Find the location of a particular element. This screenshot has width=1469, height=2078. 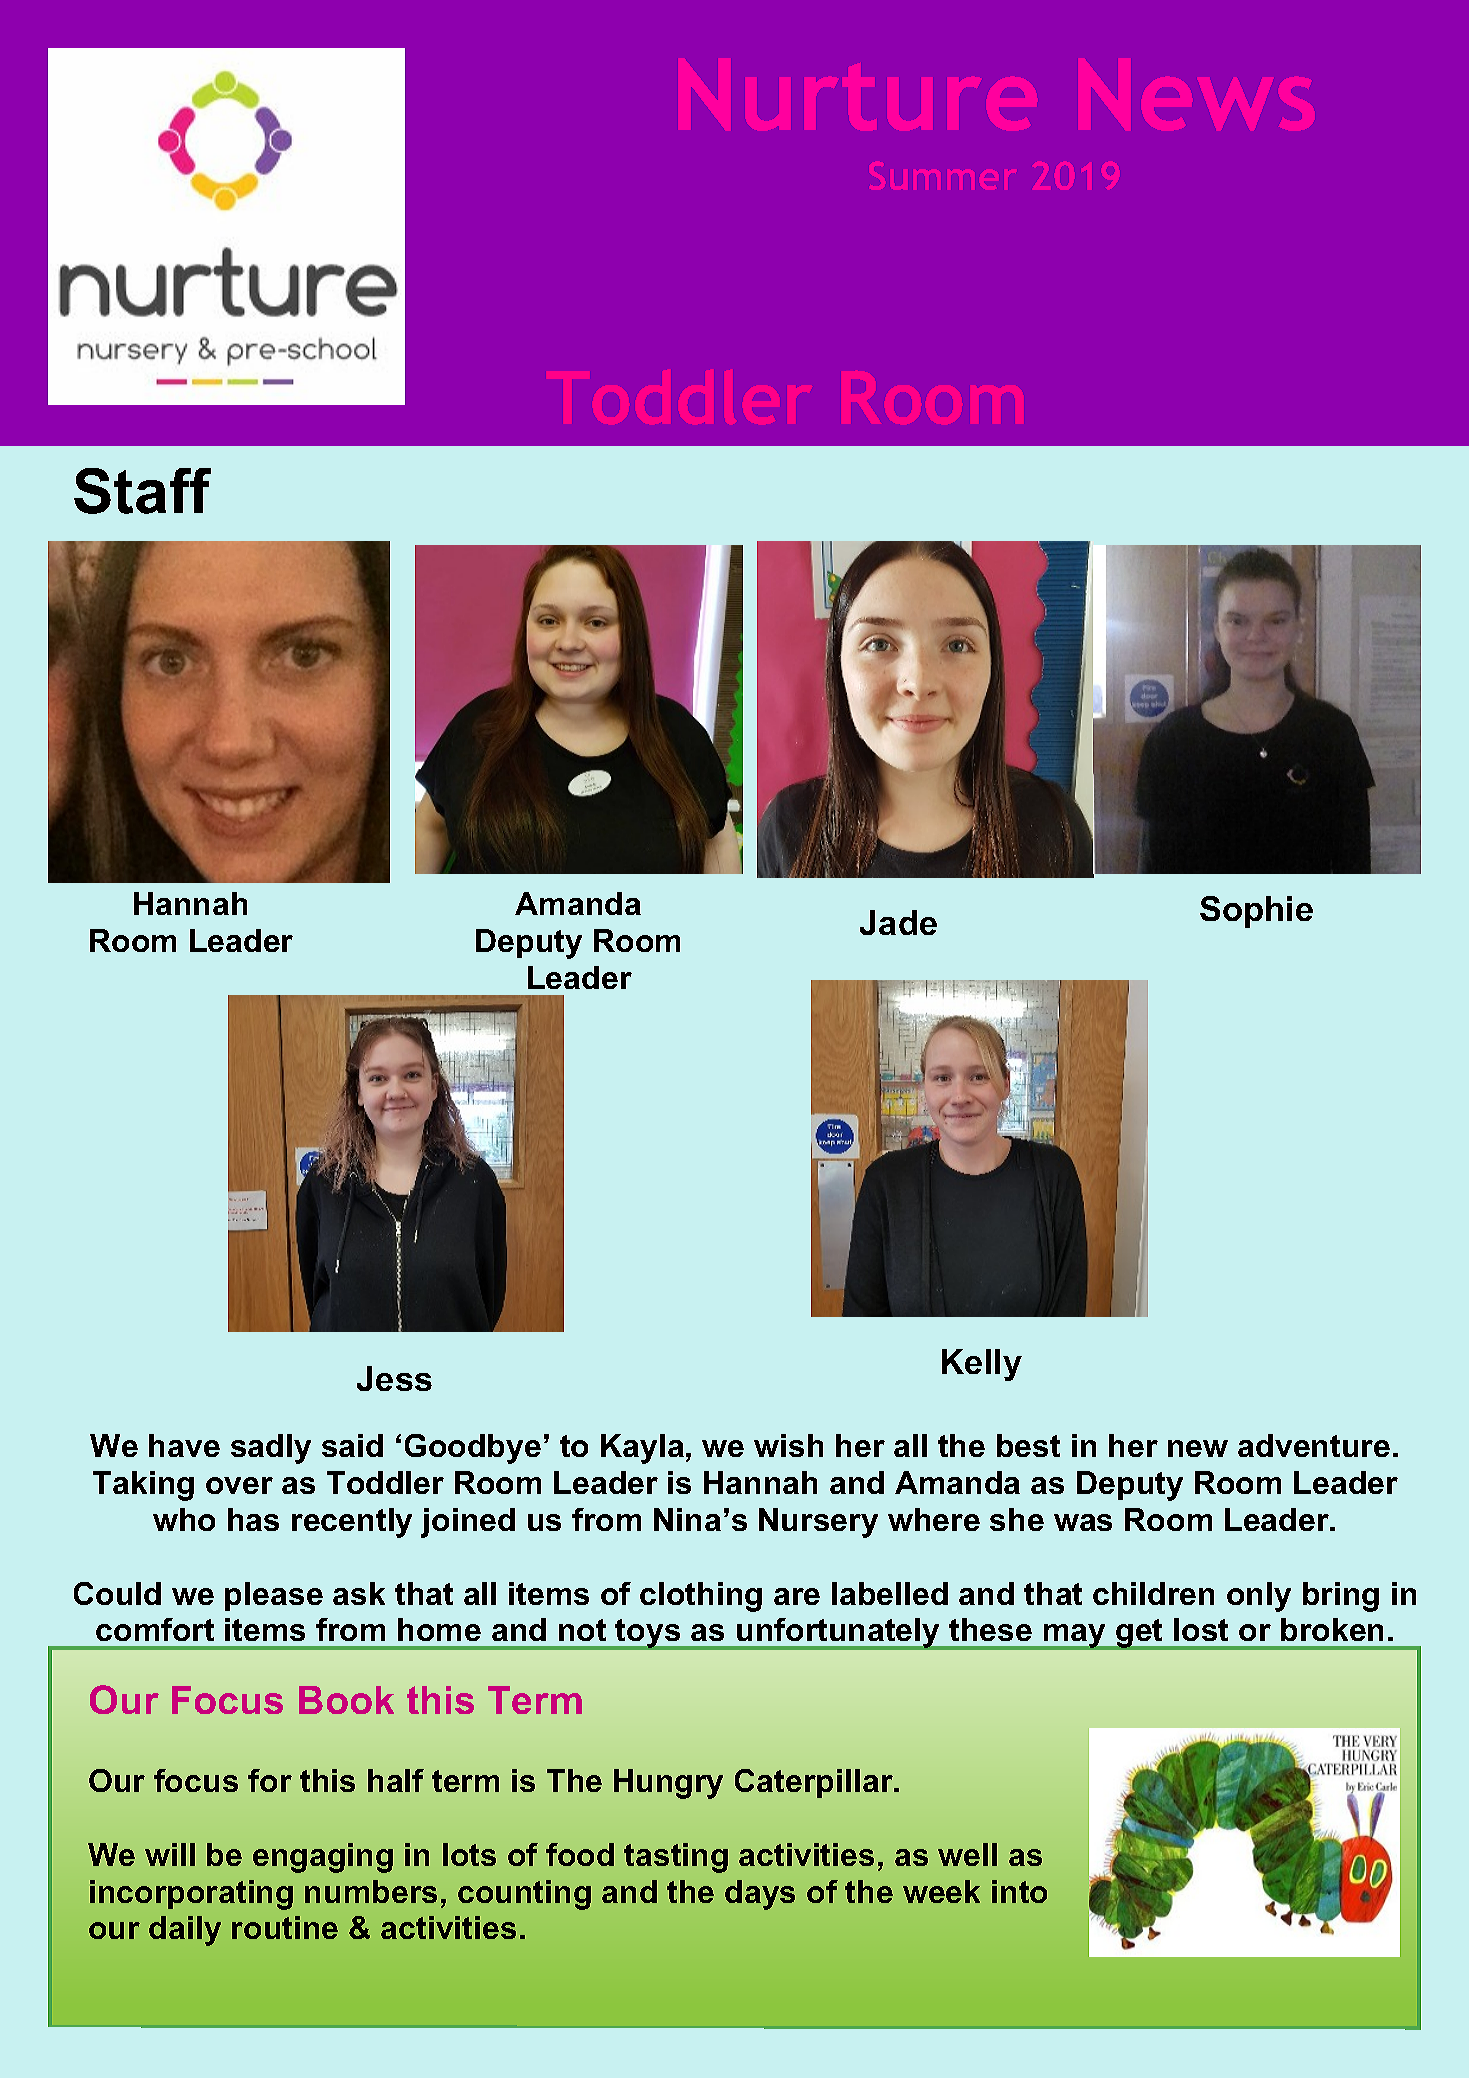

Jade is located at coordinates (898, 922).
